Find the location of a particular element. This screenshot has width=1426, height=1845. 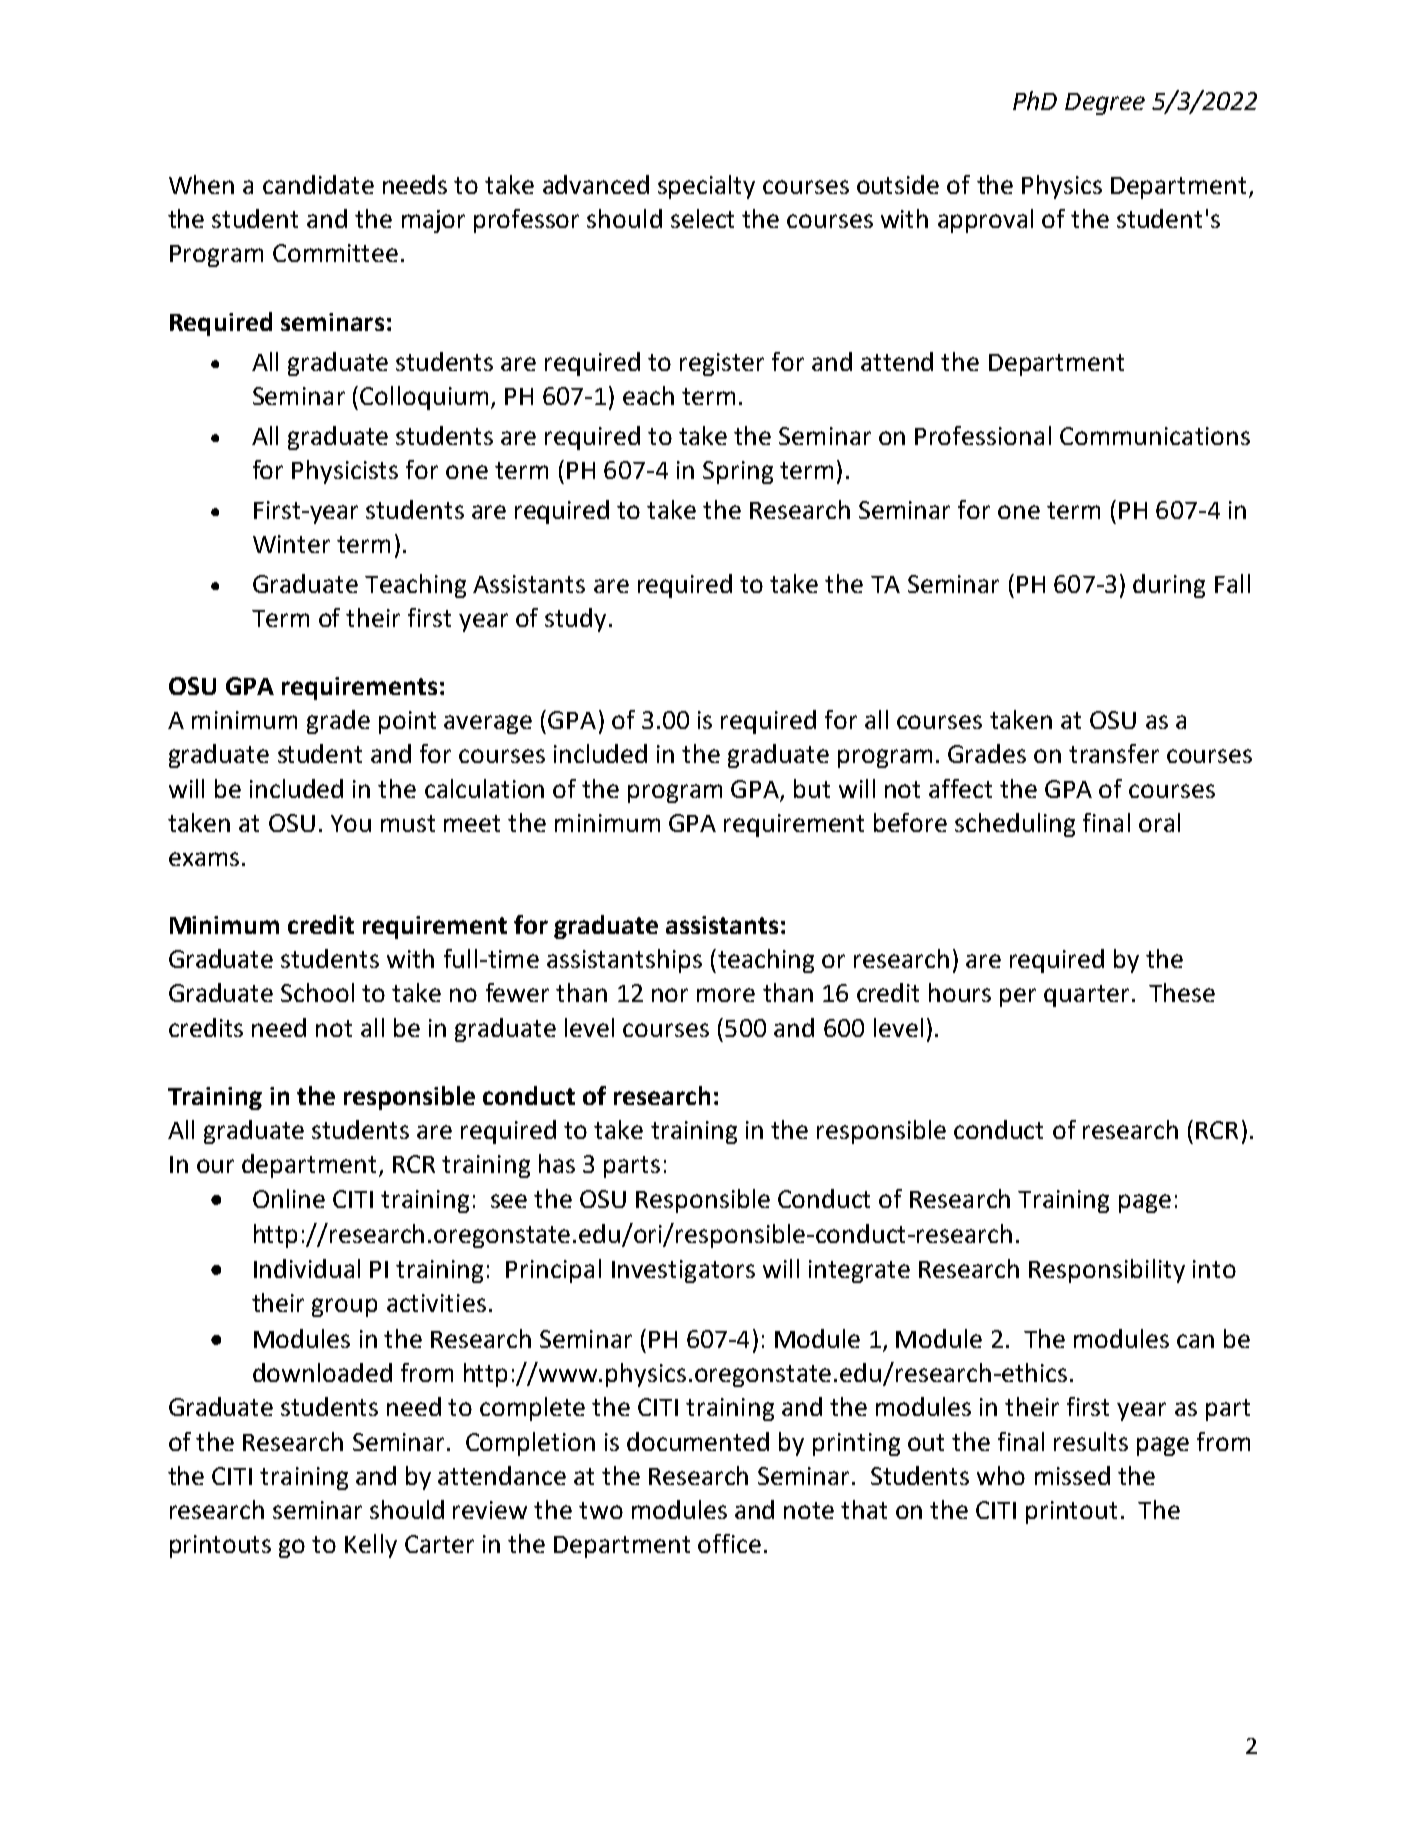

specialty is located at coordinates (706, 187).
